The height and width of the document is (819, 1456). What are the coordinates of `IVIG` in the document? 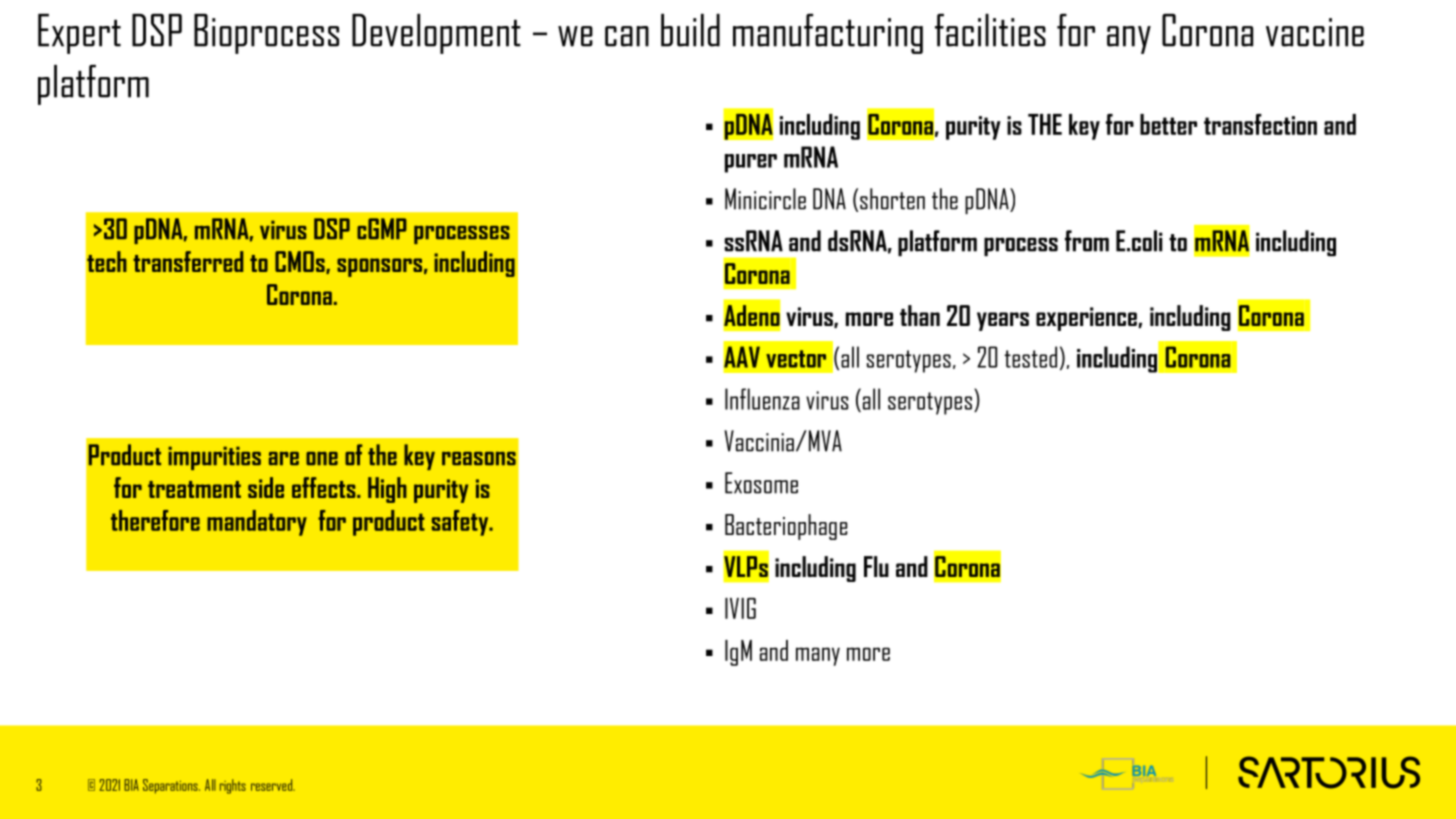 It's located at (740, 608).
